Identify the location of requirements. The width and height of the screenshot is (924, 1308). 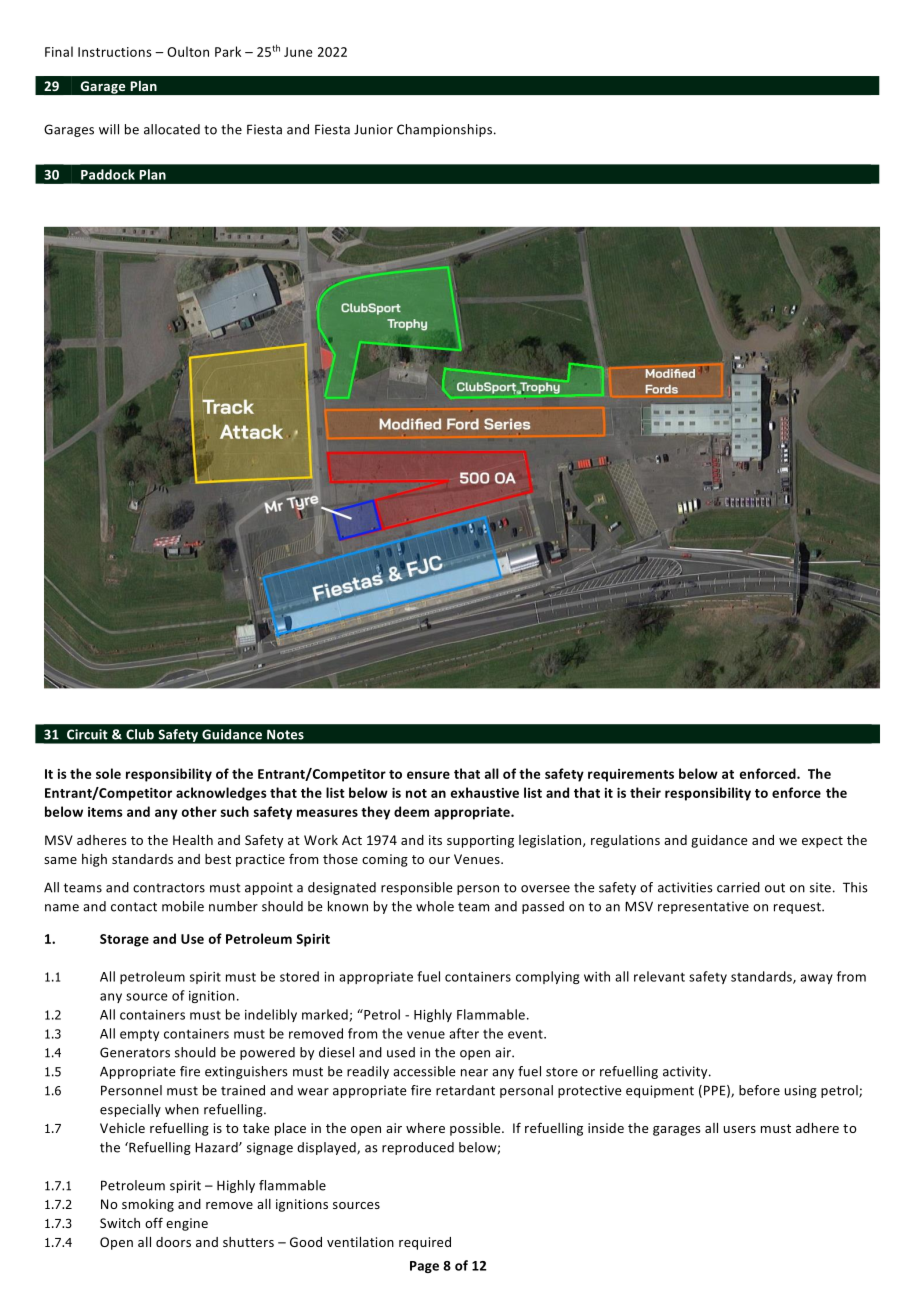
(631, 775).
